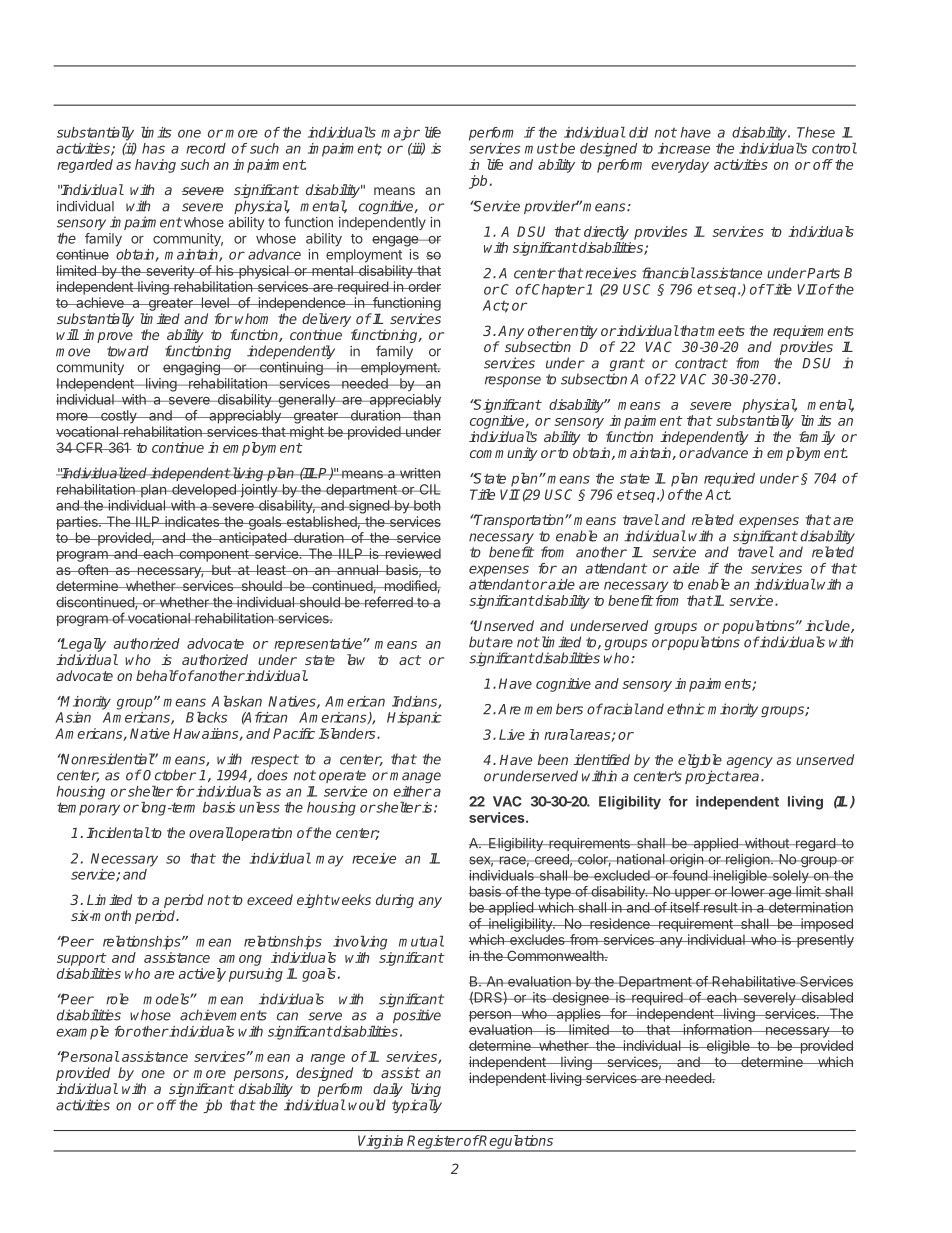 The image size is (952, 1233). Describe the element at coordinates (708, 777) in the page. I see `project` at that location.
